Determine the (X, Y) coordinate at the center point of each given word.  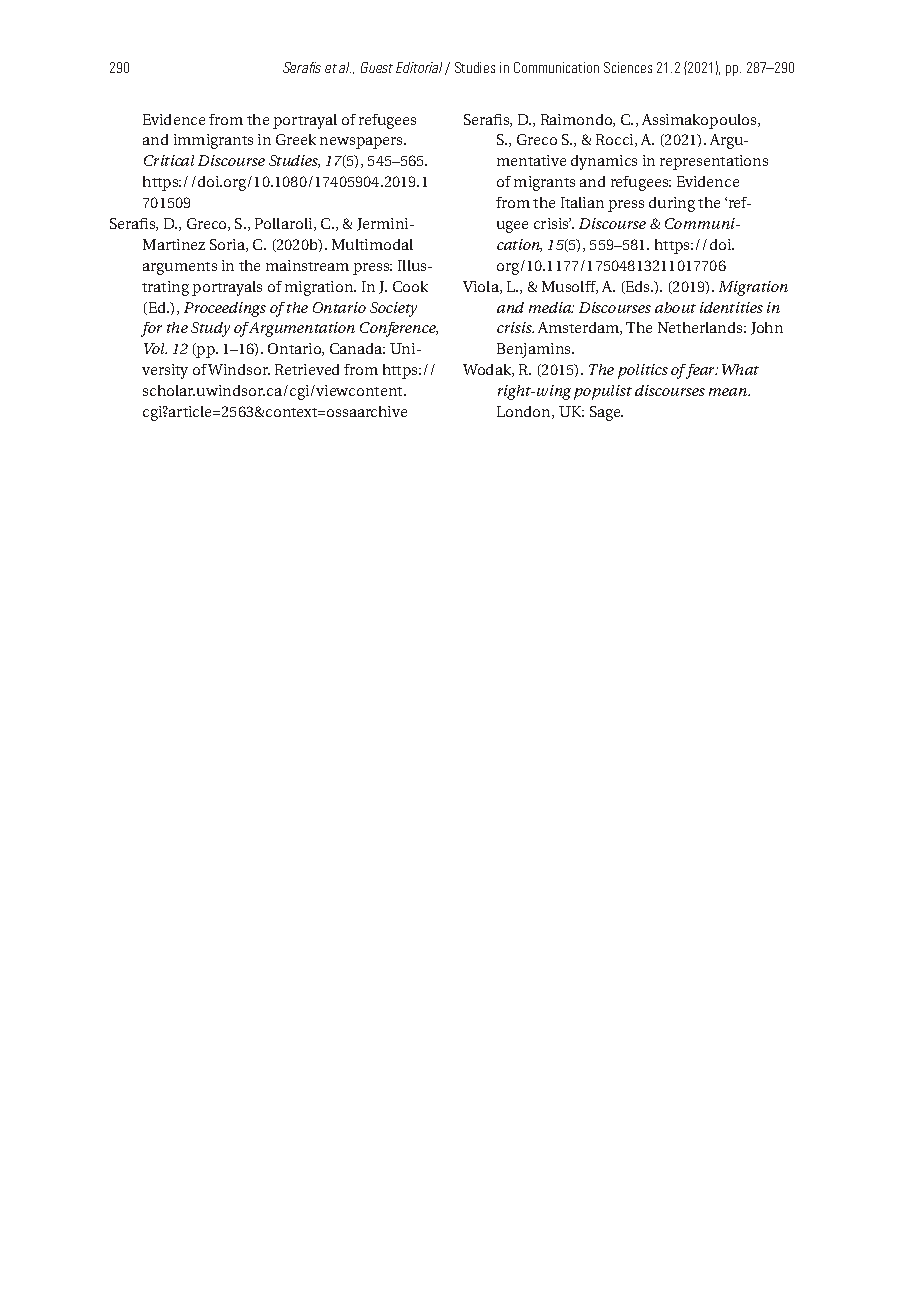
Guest (377, 67)
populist (603, 392)
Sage (606, 413)
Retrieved (307, 369)
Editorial (421, 68)
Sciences (628, 67)
